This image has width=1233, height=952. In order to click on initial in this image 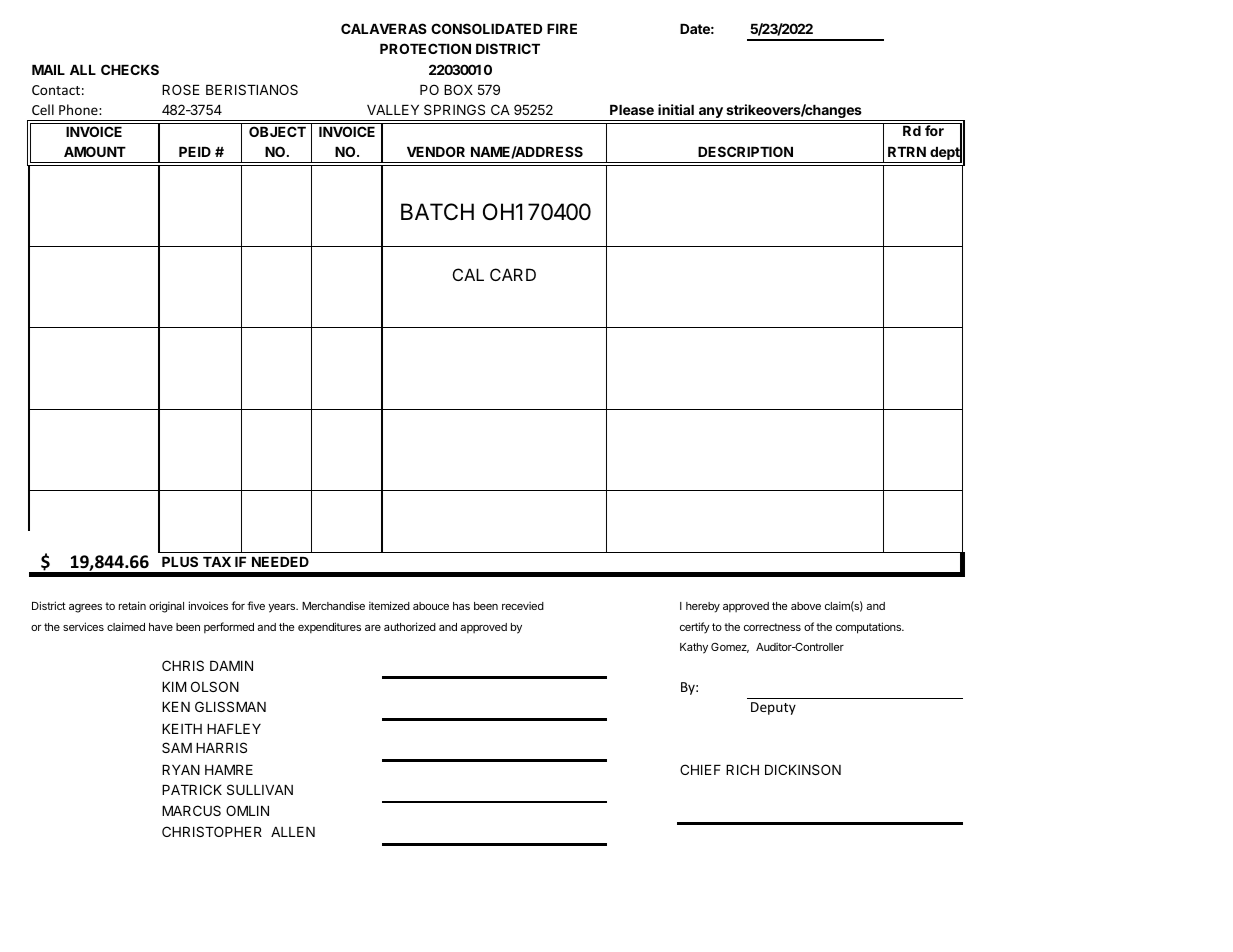, I will do `click(676, 109)`.
